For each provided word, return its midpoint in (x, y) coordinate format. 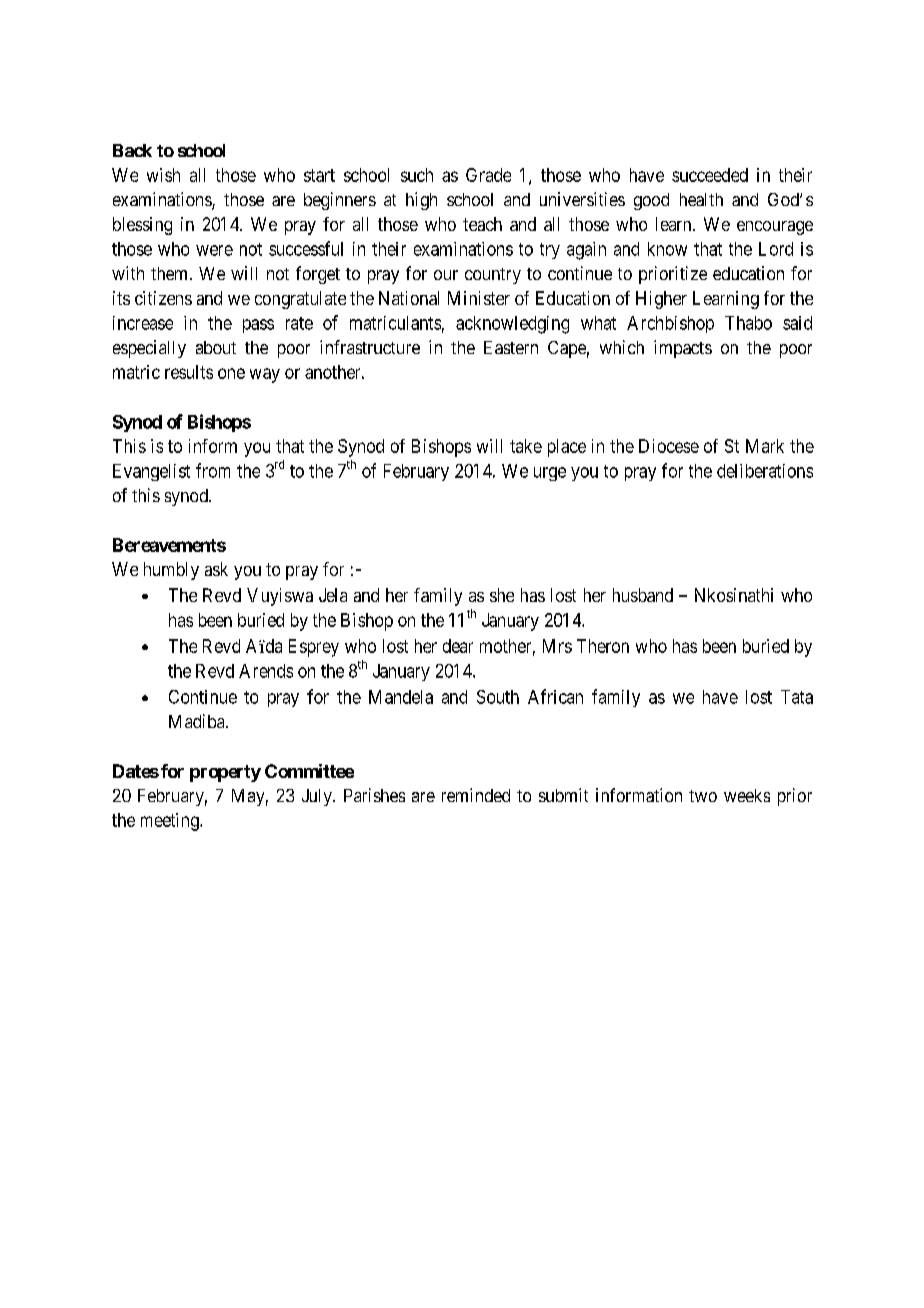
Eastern (511, 347)
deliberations (765, 471)
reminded (476, 795)
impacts (683, 349)
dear (458, 646)
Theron (603, 646)
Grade (488, 175)
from (213, 470)
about (216, 347)
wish (163, 175)
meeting (171, 822)
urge (550, 474)
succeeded (710, 175)
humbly (171, 571)
